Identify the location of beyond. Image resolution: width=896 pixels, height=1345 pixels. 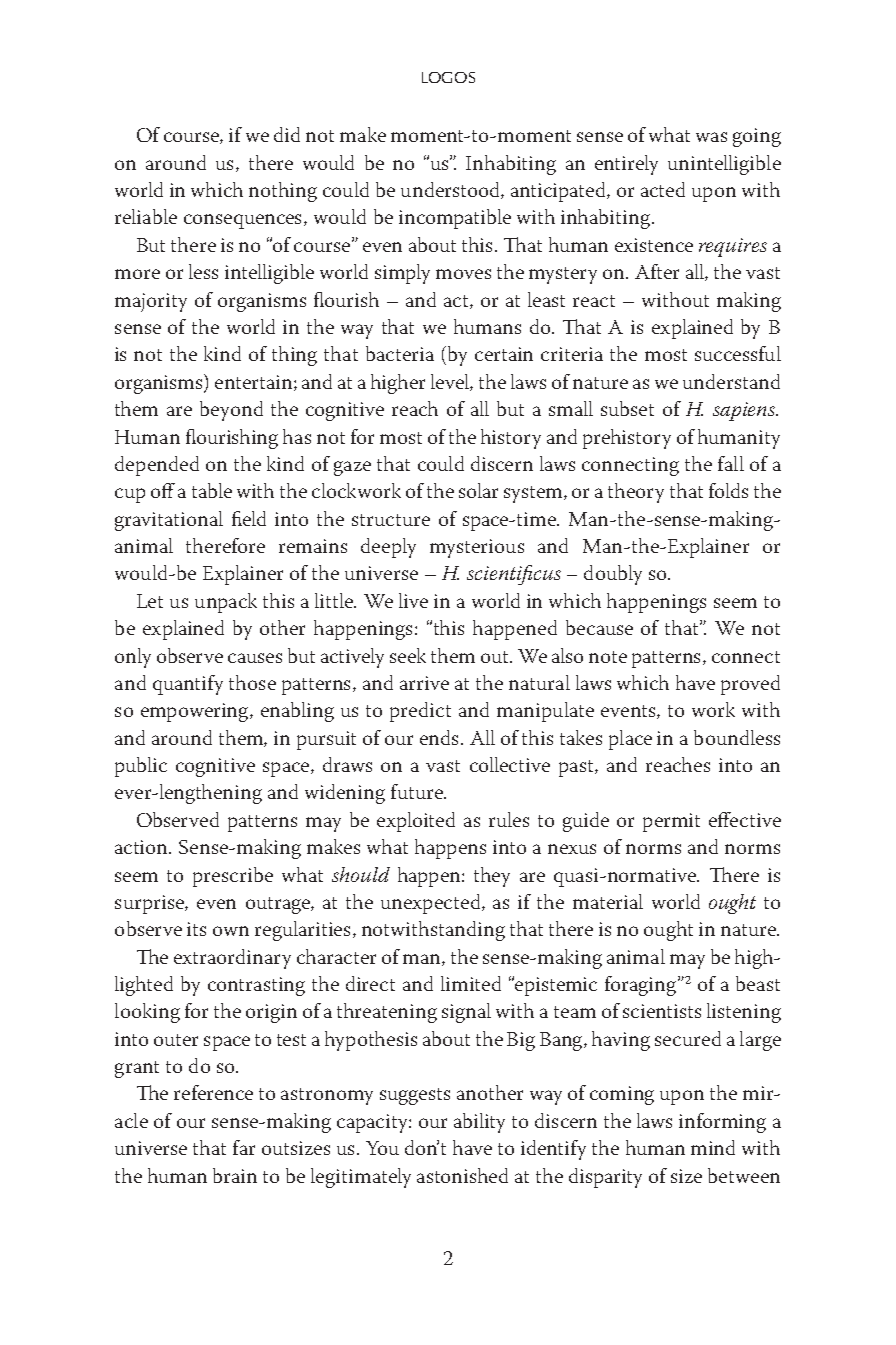
(231, 411).
